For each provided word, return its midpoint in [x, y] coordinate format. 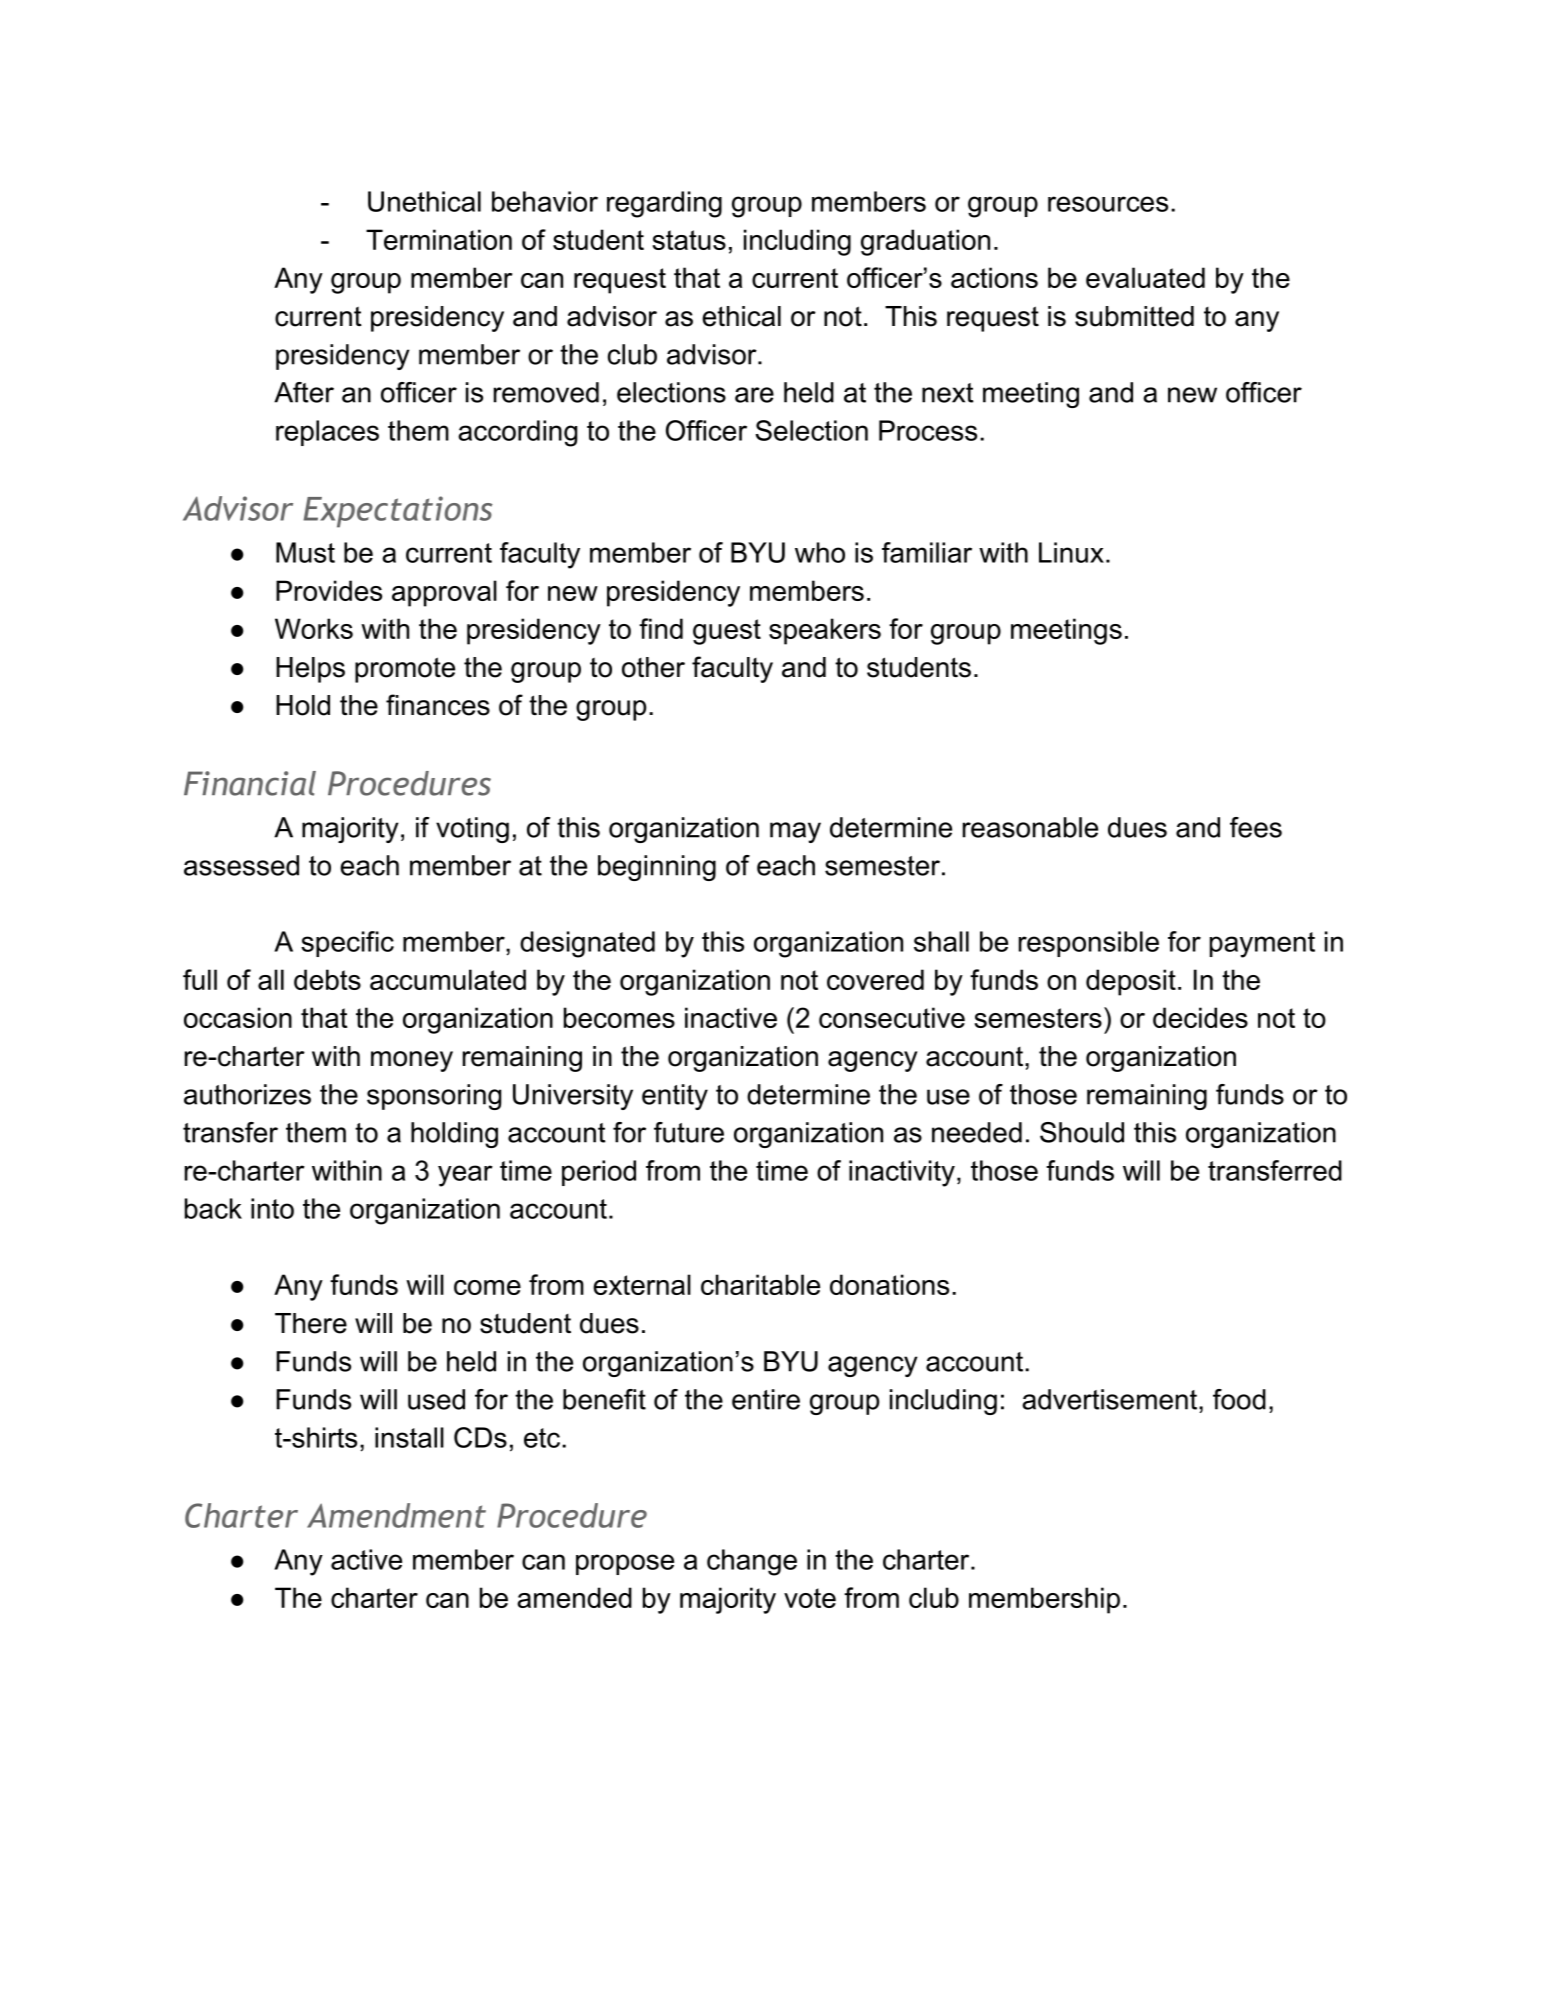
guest [727, 632]
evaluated [1145, 277]
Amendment [396, 1515]
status [689, 240]
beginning [657, 868]
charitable [760, 1284]
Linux [1071, 552]
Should [1082, 1132]
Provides [329, 590]
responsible [1089, 944]
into [272, 1208]
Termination [439, 239]
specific [347, 944]
